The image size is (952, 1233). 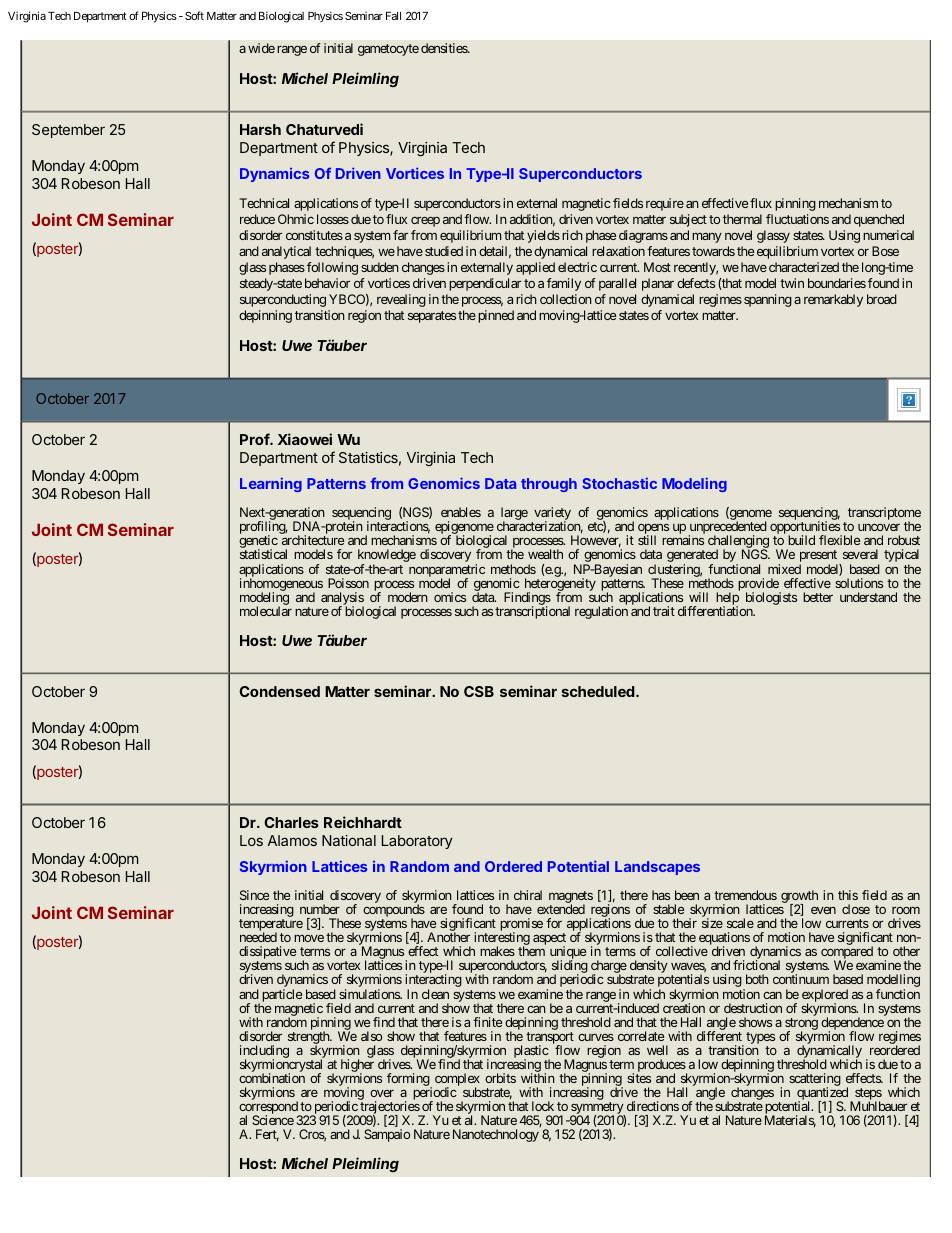 I want to click on nonparametric, so click(x=447, y=571).
